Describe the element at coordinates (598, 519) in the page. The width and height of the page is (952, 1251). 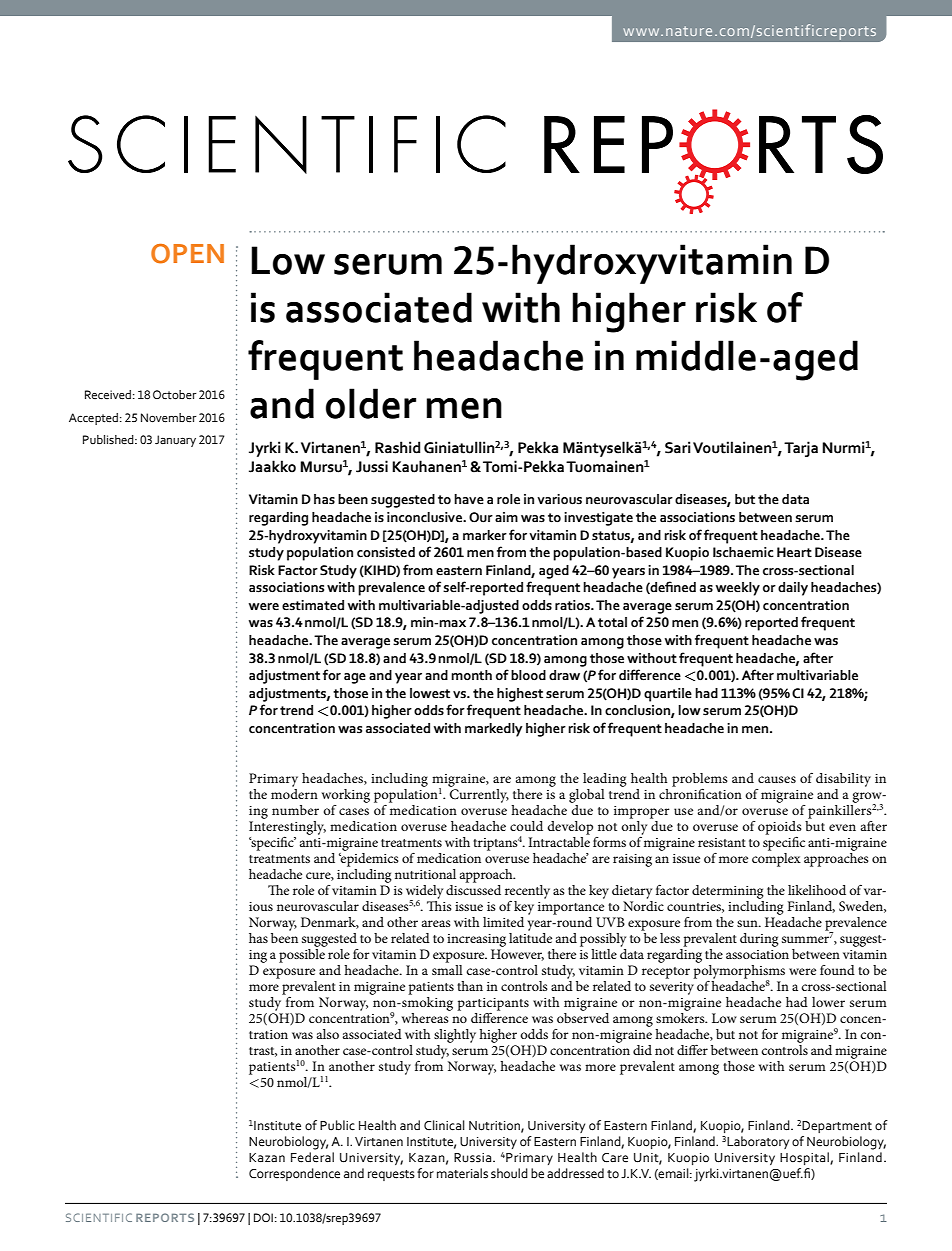
I see `investigate` at that location.
